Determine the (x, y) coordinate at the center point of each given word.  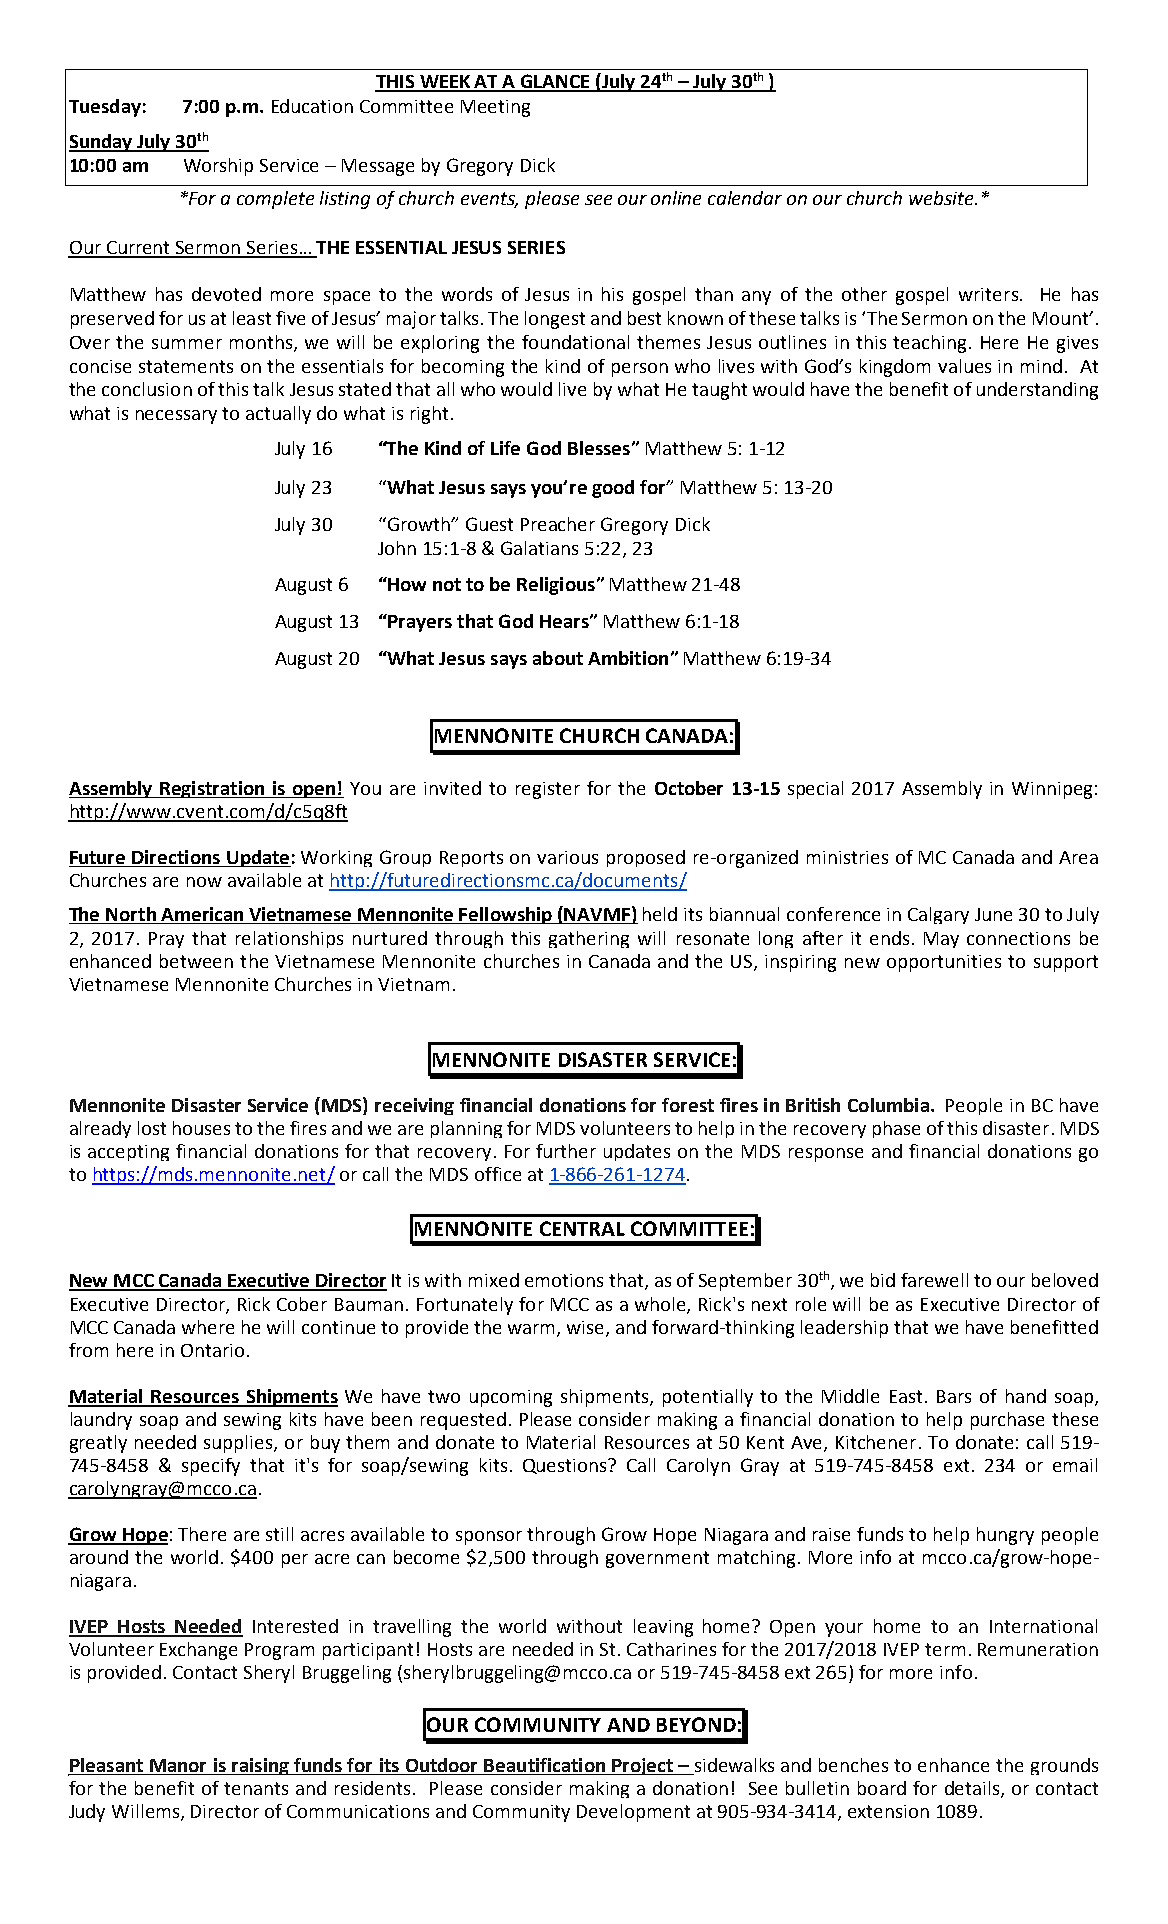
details (973, 1789)
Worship (218, 167)
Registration (212, 789)
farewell (934, 1280)
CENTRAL (582, 1228)
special (815, 790)
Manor (178, 1767)
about (558, 658)
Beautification (545, 1766)
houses (201, 1128)
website (942, 198)
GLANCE (555, 82)
